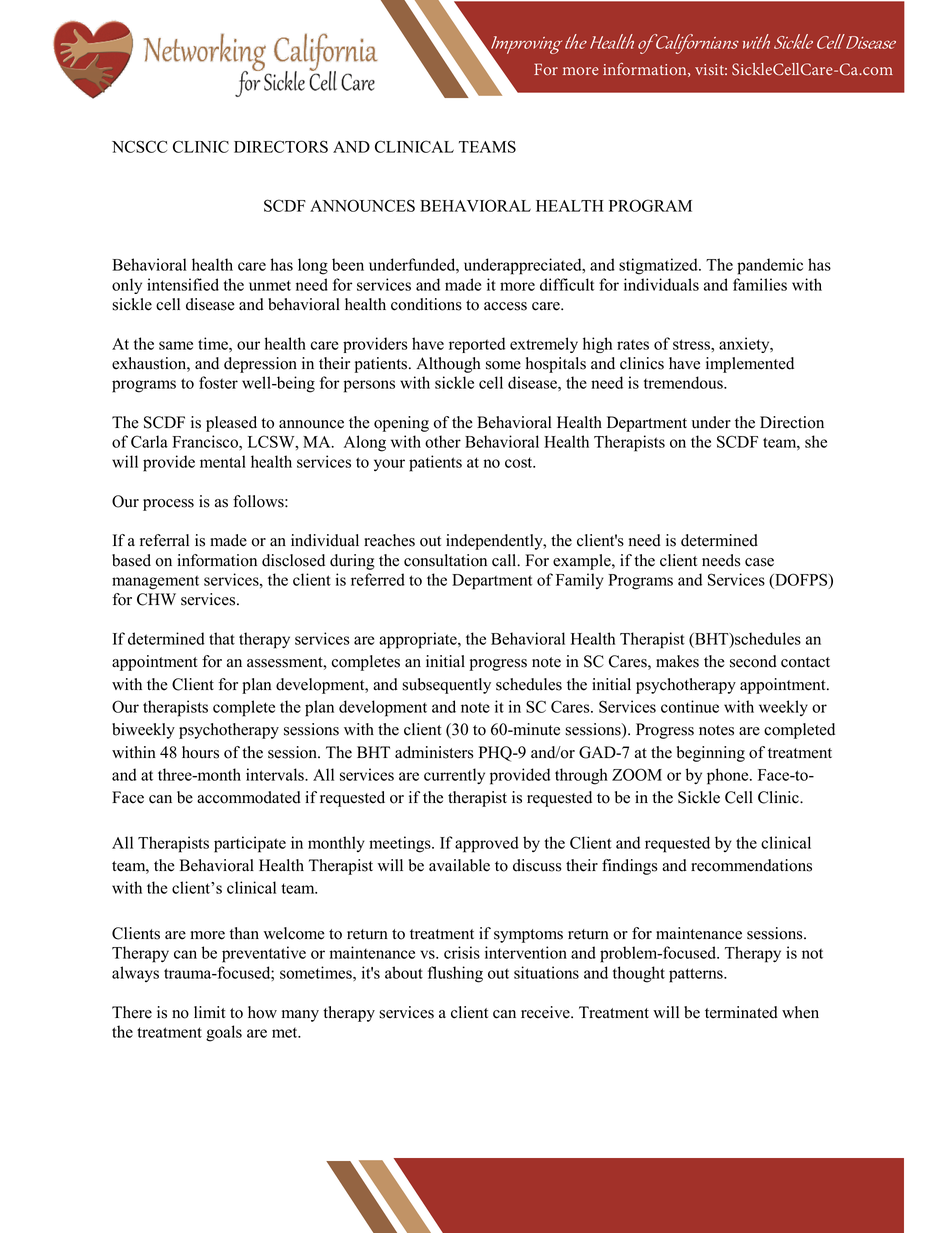  I want to click on participate, so click(250, 844).
